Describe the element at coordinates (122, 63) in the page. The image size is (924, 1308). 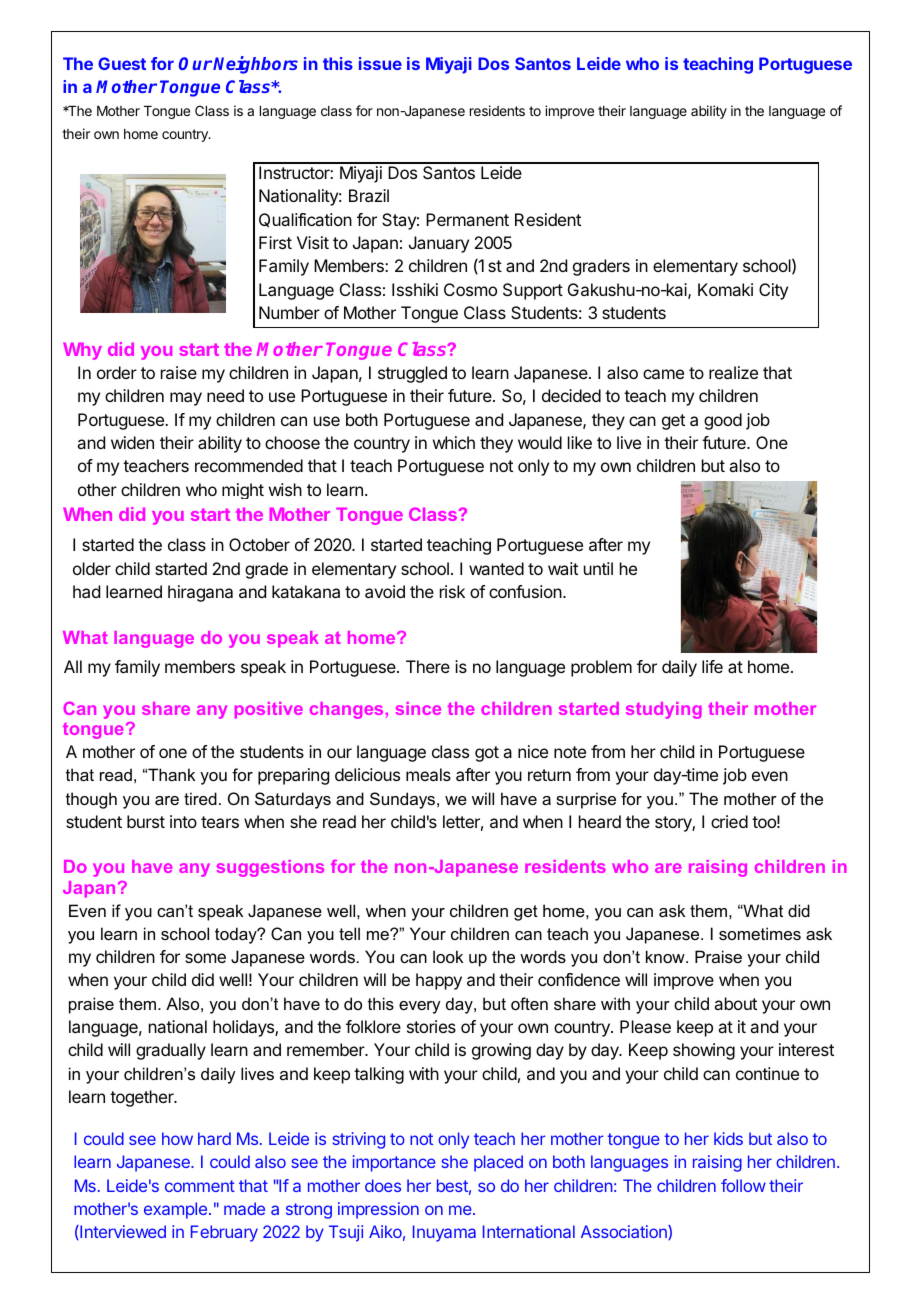
I see `Guest` at that location.
